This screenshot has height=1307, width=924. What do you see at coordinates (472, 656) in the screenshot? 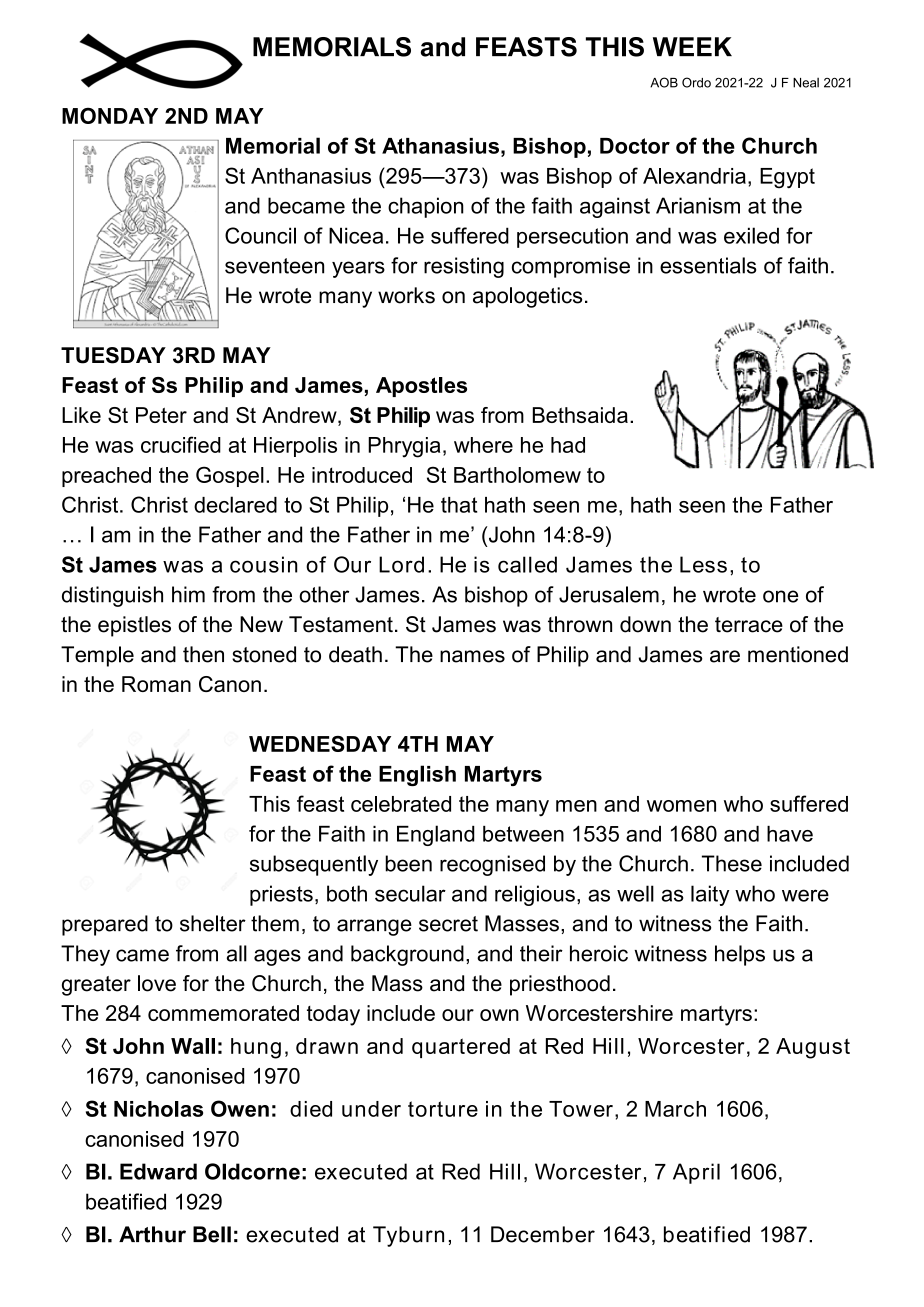
I see `names` at bounding box center [472, 656].
